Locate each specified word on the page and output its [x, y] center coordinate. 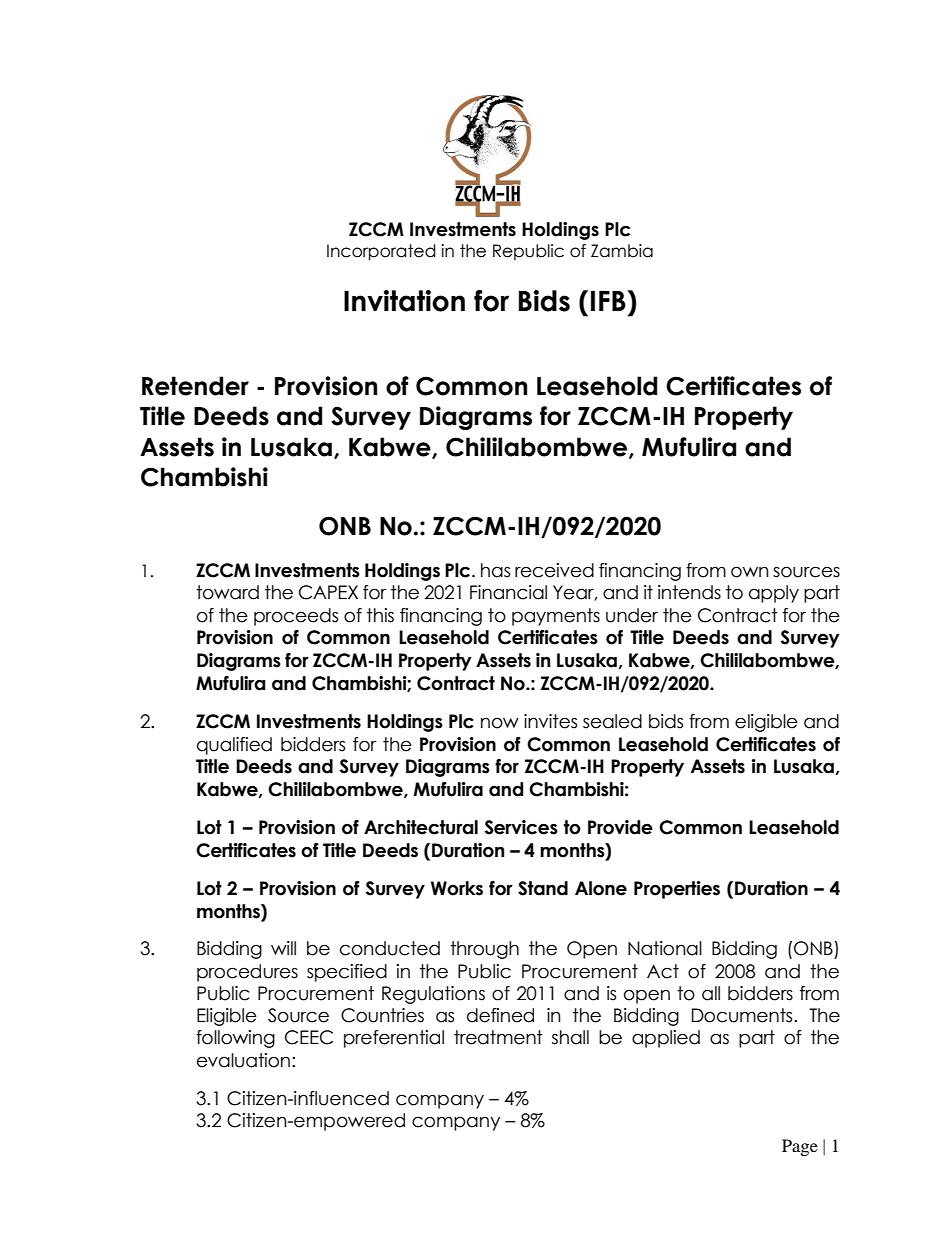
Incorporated [381, 252]
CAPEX [328, 592]
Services [521, 827]
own [750, 572]
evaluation [243, 1060]
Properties [677, 890]
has [495, 570]
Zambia [622, 251]
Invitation [404, 301]
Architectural [421, 827]
